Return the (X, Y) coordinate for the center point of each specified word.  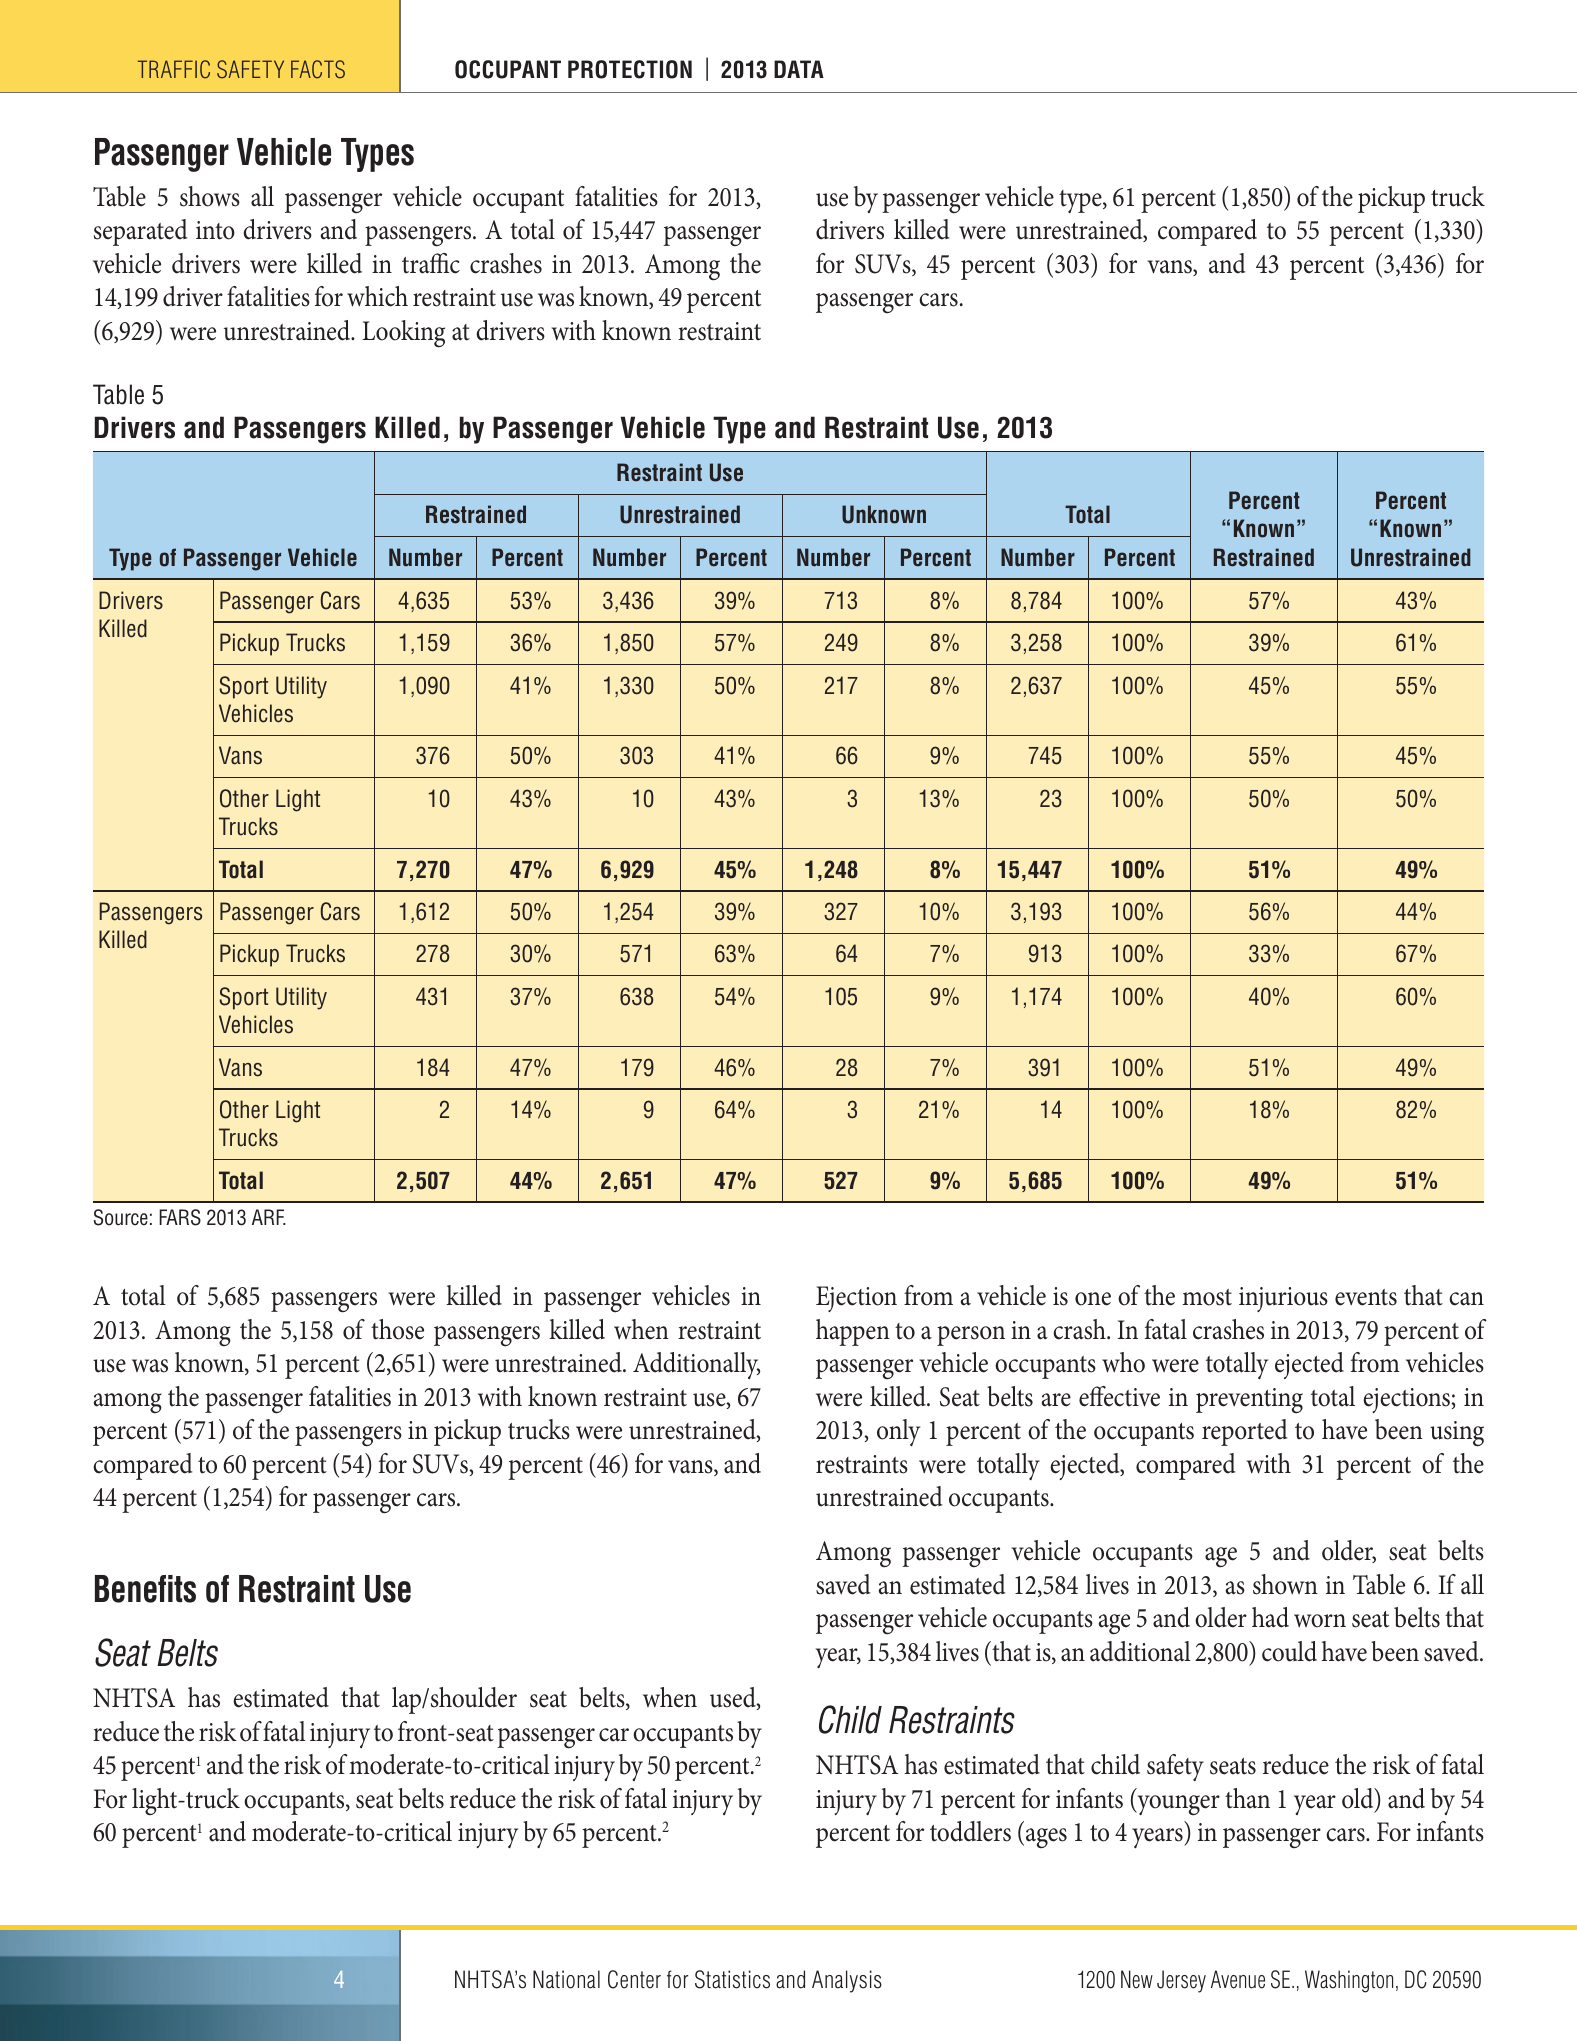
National (566, 1979)
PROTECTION (630, 69)
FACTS (318, 69)
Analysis (847, 1981)
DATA (799, 69)
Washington (1349, 1981)
